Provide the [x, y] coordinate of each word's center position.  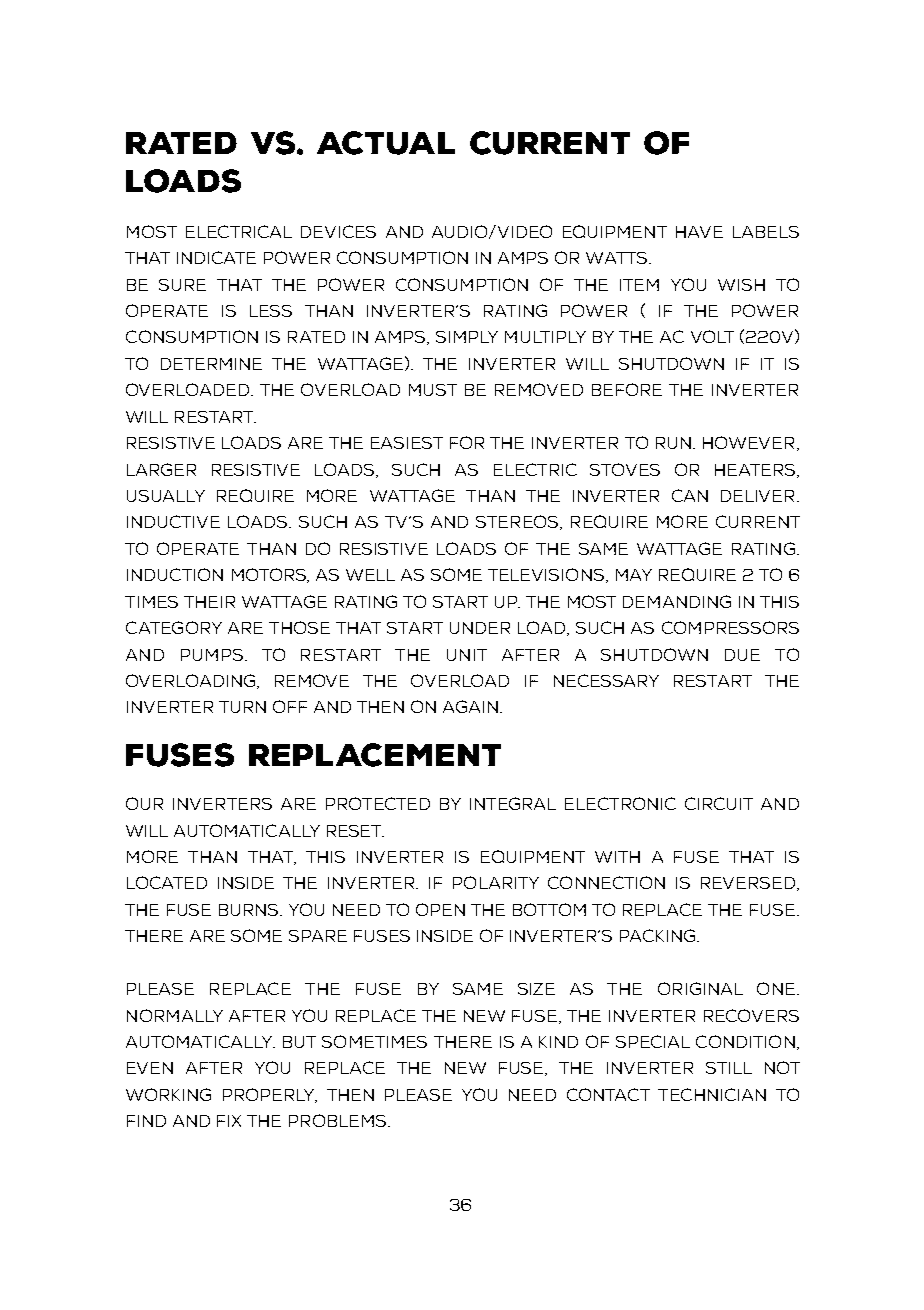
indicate [216, 257]
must [433, 390]
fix [229, 1121]
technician [712, 1094]
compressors [730, 627]
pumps [213, 655]
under [480, 628]
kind [558, 1042]
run [673, 443]
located [167, 882]
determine [211, 364]
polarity [496, 882]
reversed [749, 884]
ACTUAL [386, 143]
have [699, 232]
